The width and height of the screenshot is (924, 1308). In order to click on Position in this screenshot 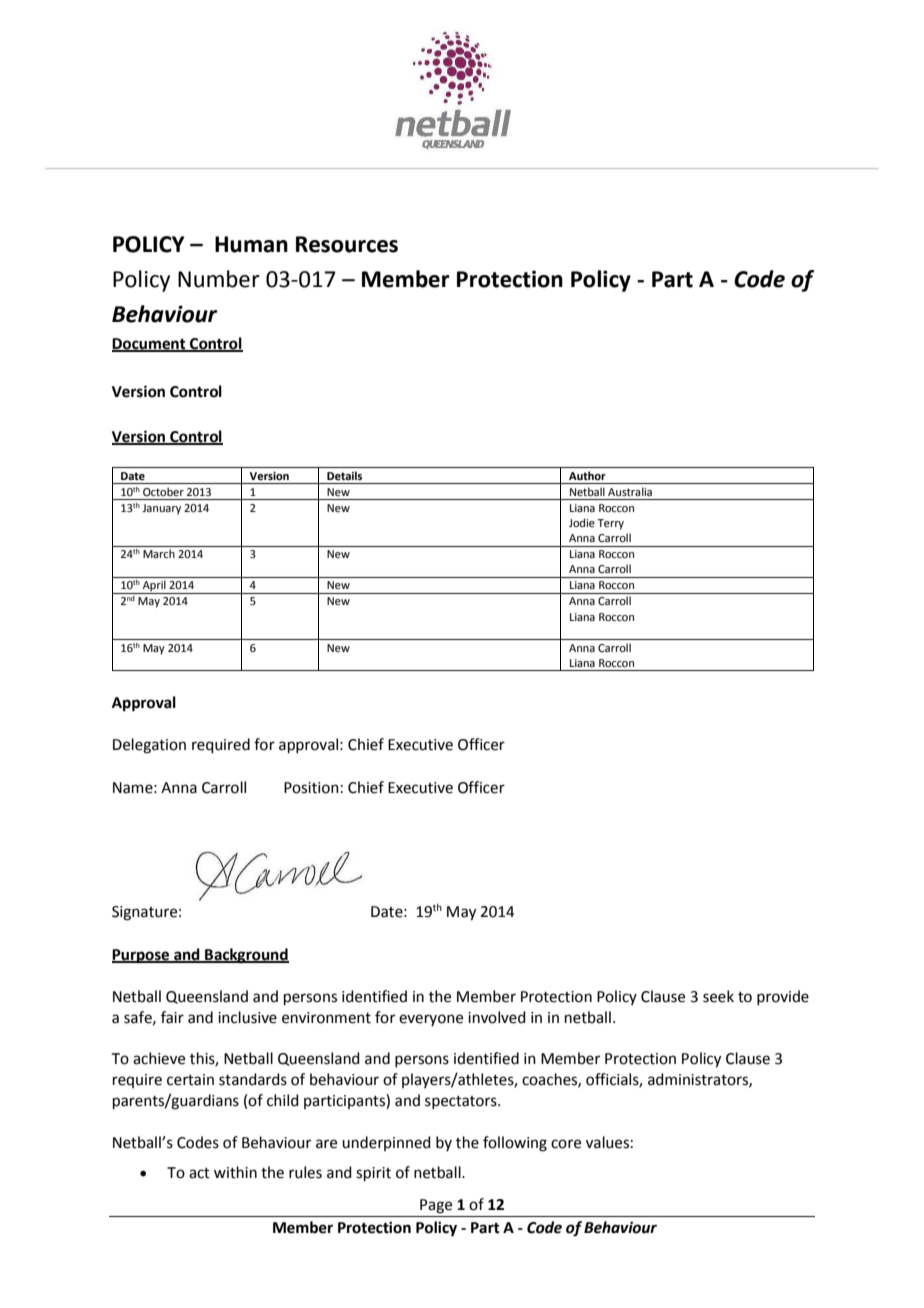, I will do `click(311, 788)`.
